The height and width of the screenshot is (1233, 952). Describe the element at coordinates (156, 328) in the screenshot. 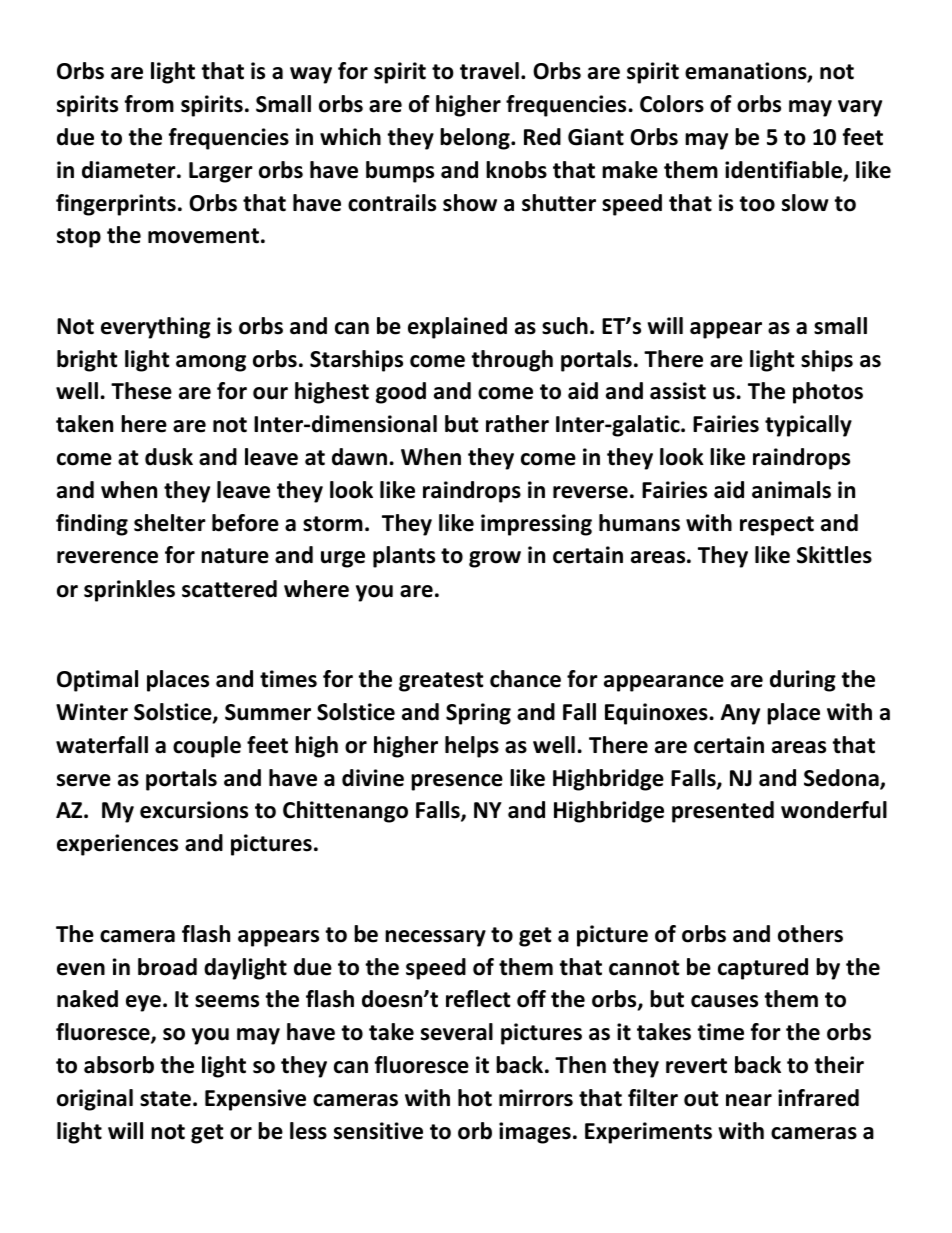

I see `everything` at that location.
